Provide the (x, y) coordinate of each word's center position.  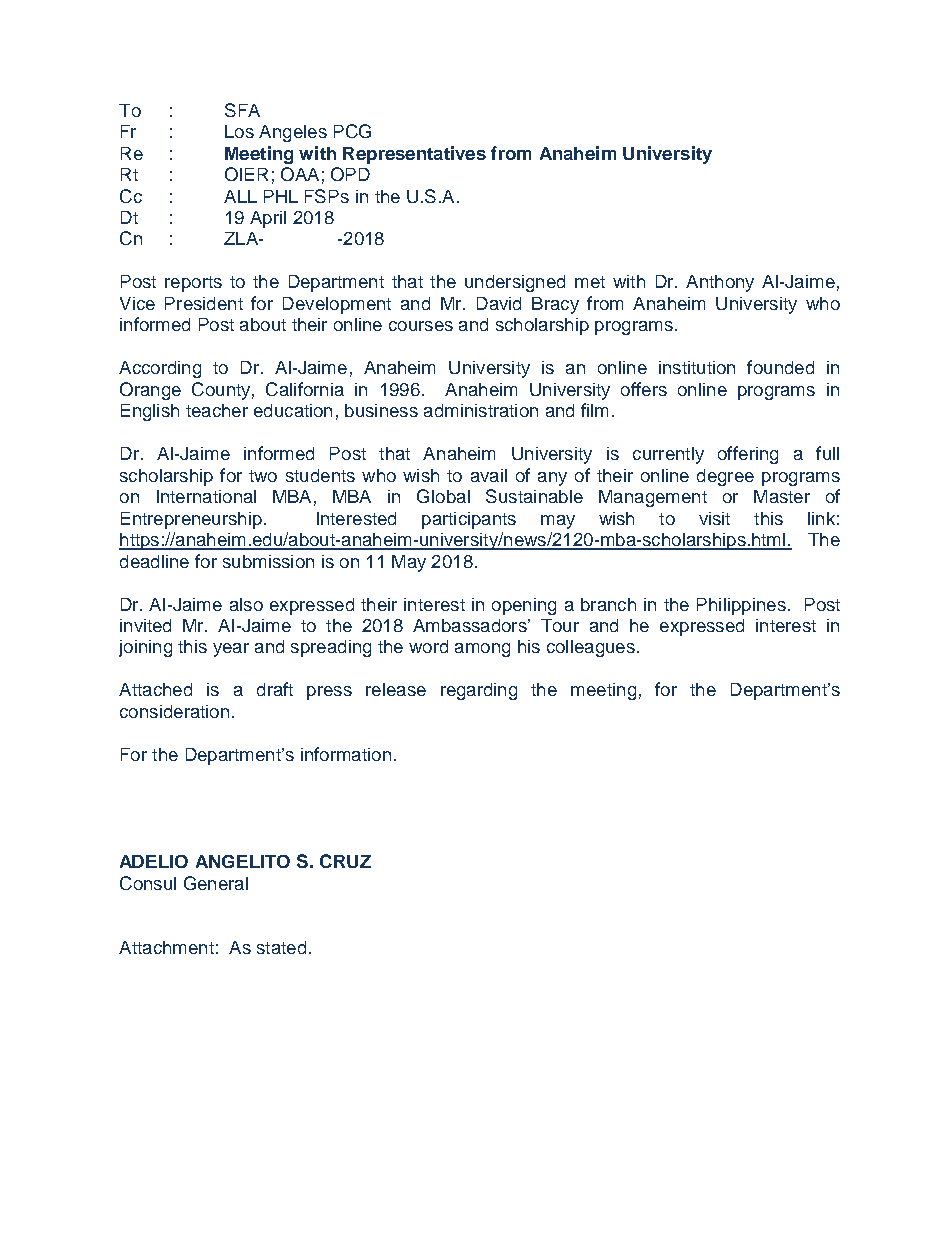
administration (481, 410)
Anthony (720, 283)
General (216, 883)
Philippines (741, 606)
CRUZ (345, 861)
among (482, 650)
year (231, 650)
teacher (217, 410)
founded (780, 367)
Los (239, 131)
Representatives (414, 155)
